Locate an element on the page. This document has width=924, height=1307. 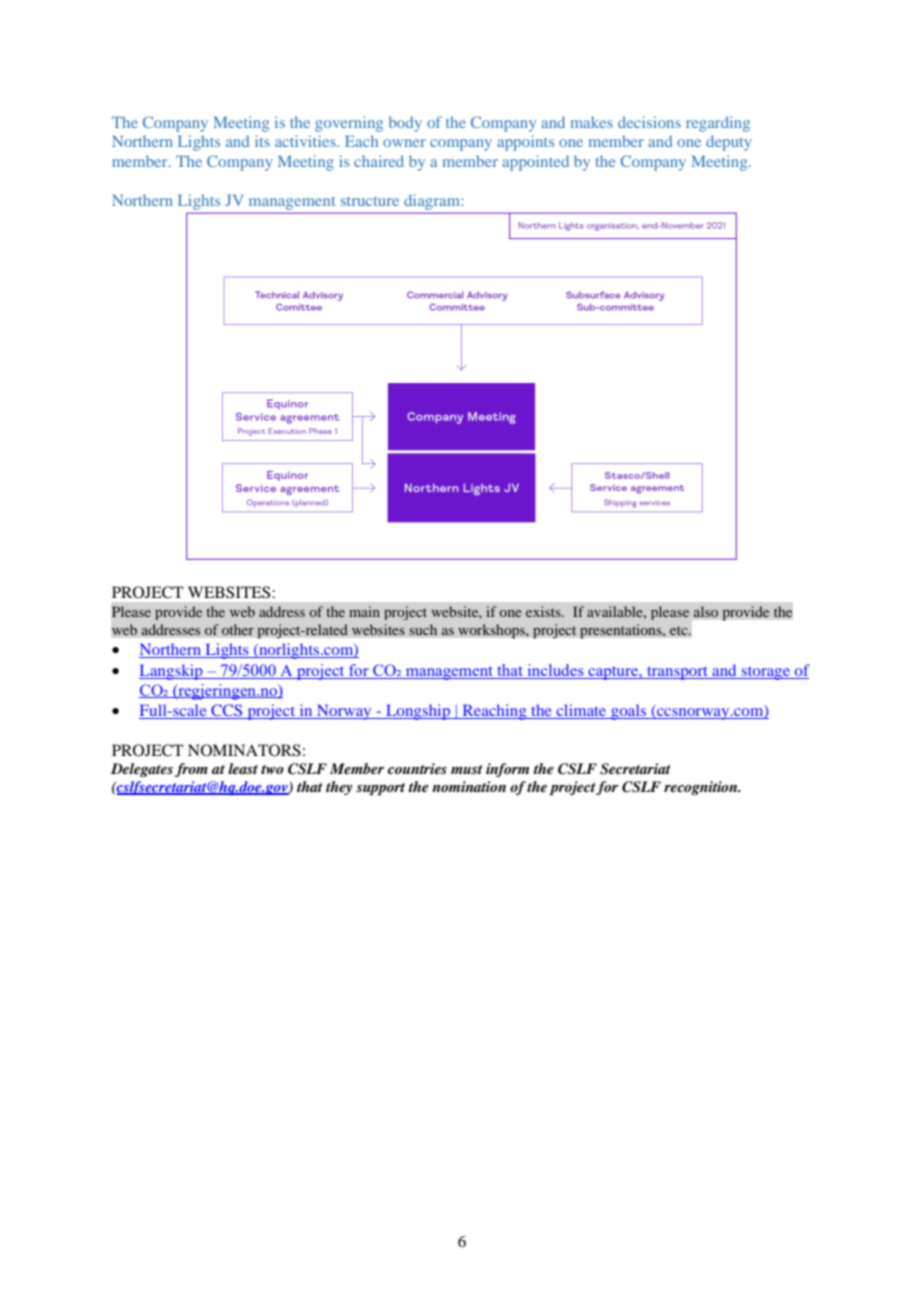
such is located at coordinates (423, 629).
